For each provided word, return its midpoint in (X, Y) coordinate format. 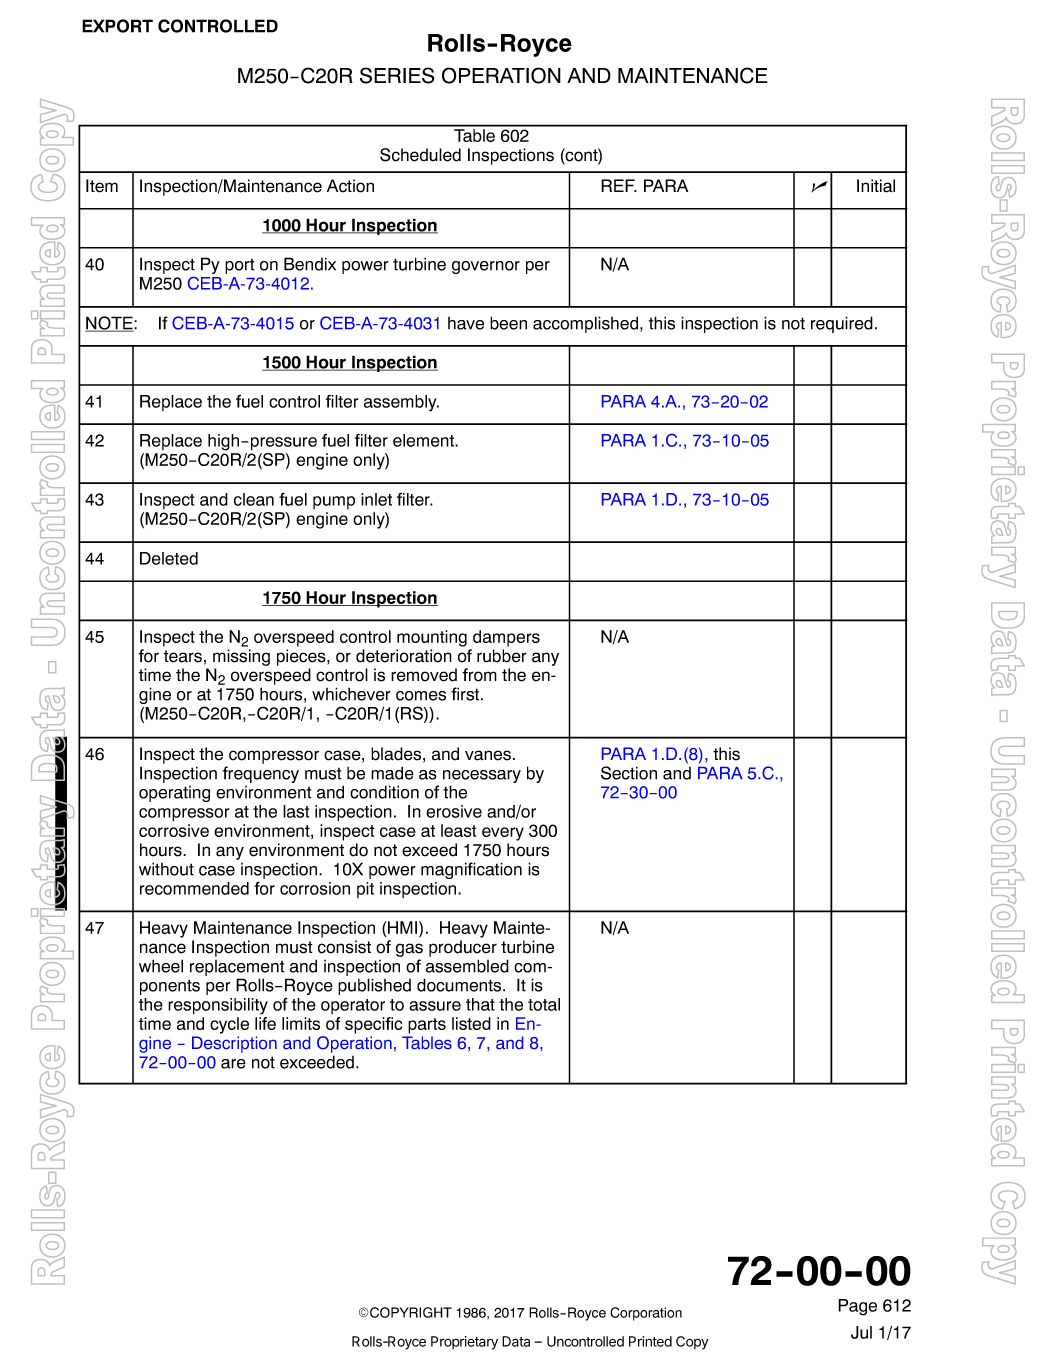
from (479, 675)
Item (102, 186)
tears (182, 656)
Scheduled (420, 155)
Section (629, 773)
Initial (876, 186)
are (233, 1064)
